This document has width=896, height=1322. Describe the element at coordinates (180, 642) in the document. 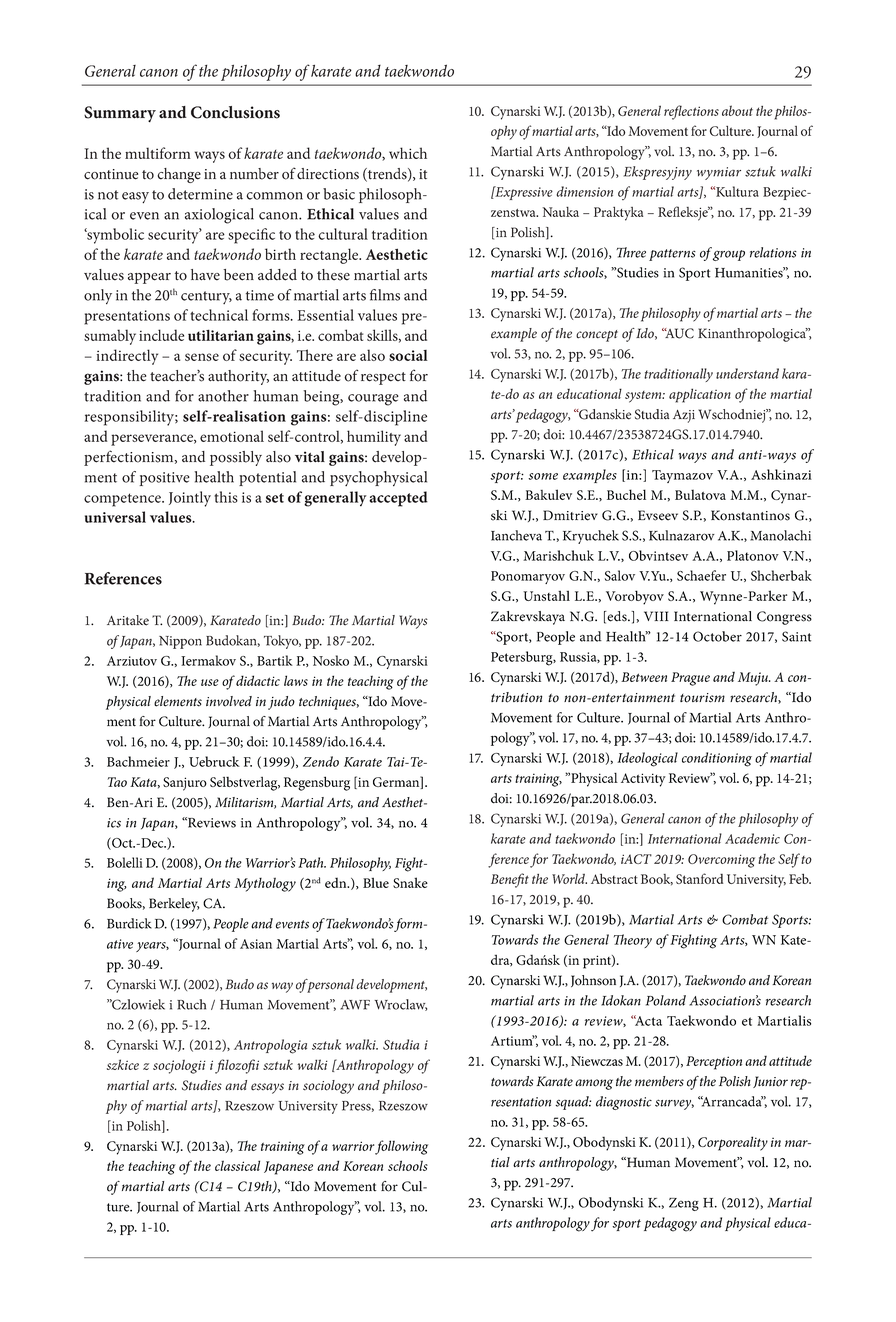

I see `Nippon` at that location.
